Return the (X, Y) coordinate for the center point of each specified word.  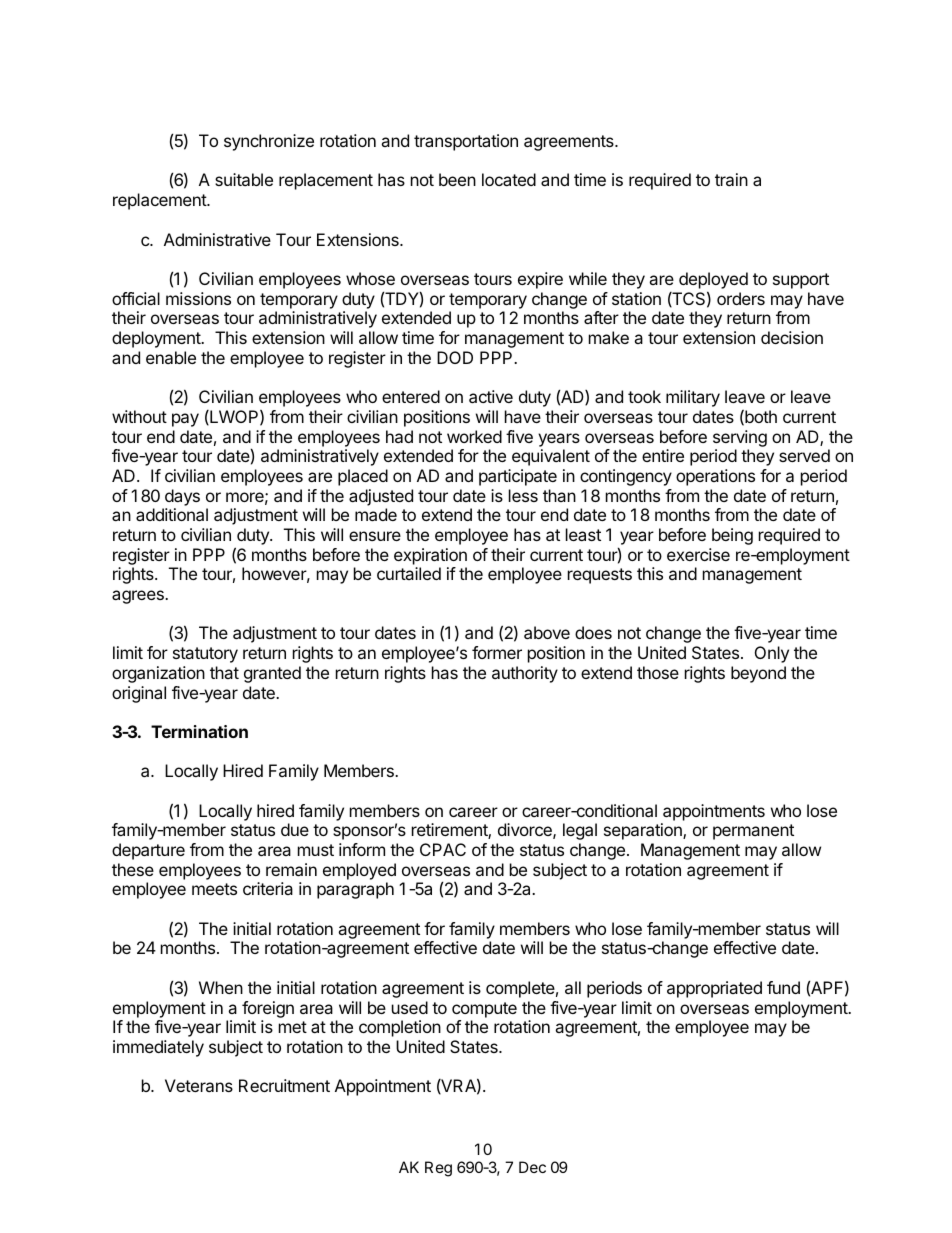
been (457, 179)
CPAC (443, 849)
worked (474, 436)
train (731, 179)
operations (715, 477)
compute (484, 1010)
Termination (199, 731)
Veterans (199, 1085)
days (182, 497)
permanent (753, 832)
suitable (244, 179)
